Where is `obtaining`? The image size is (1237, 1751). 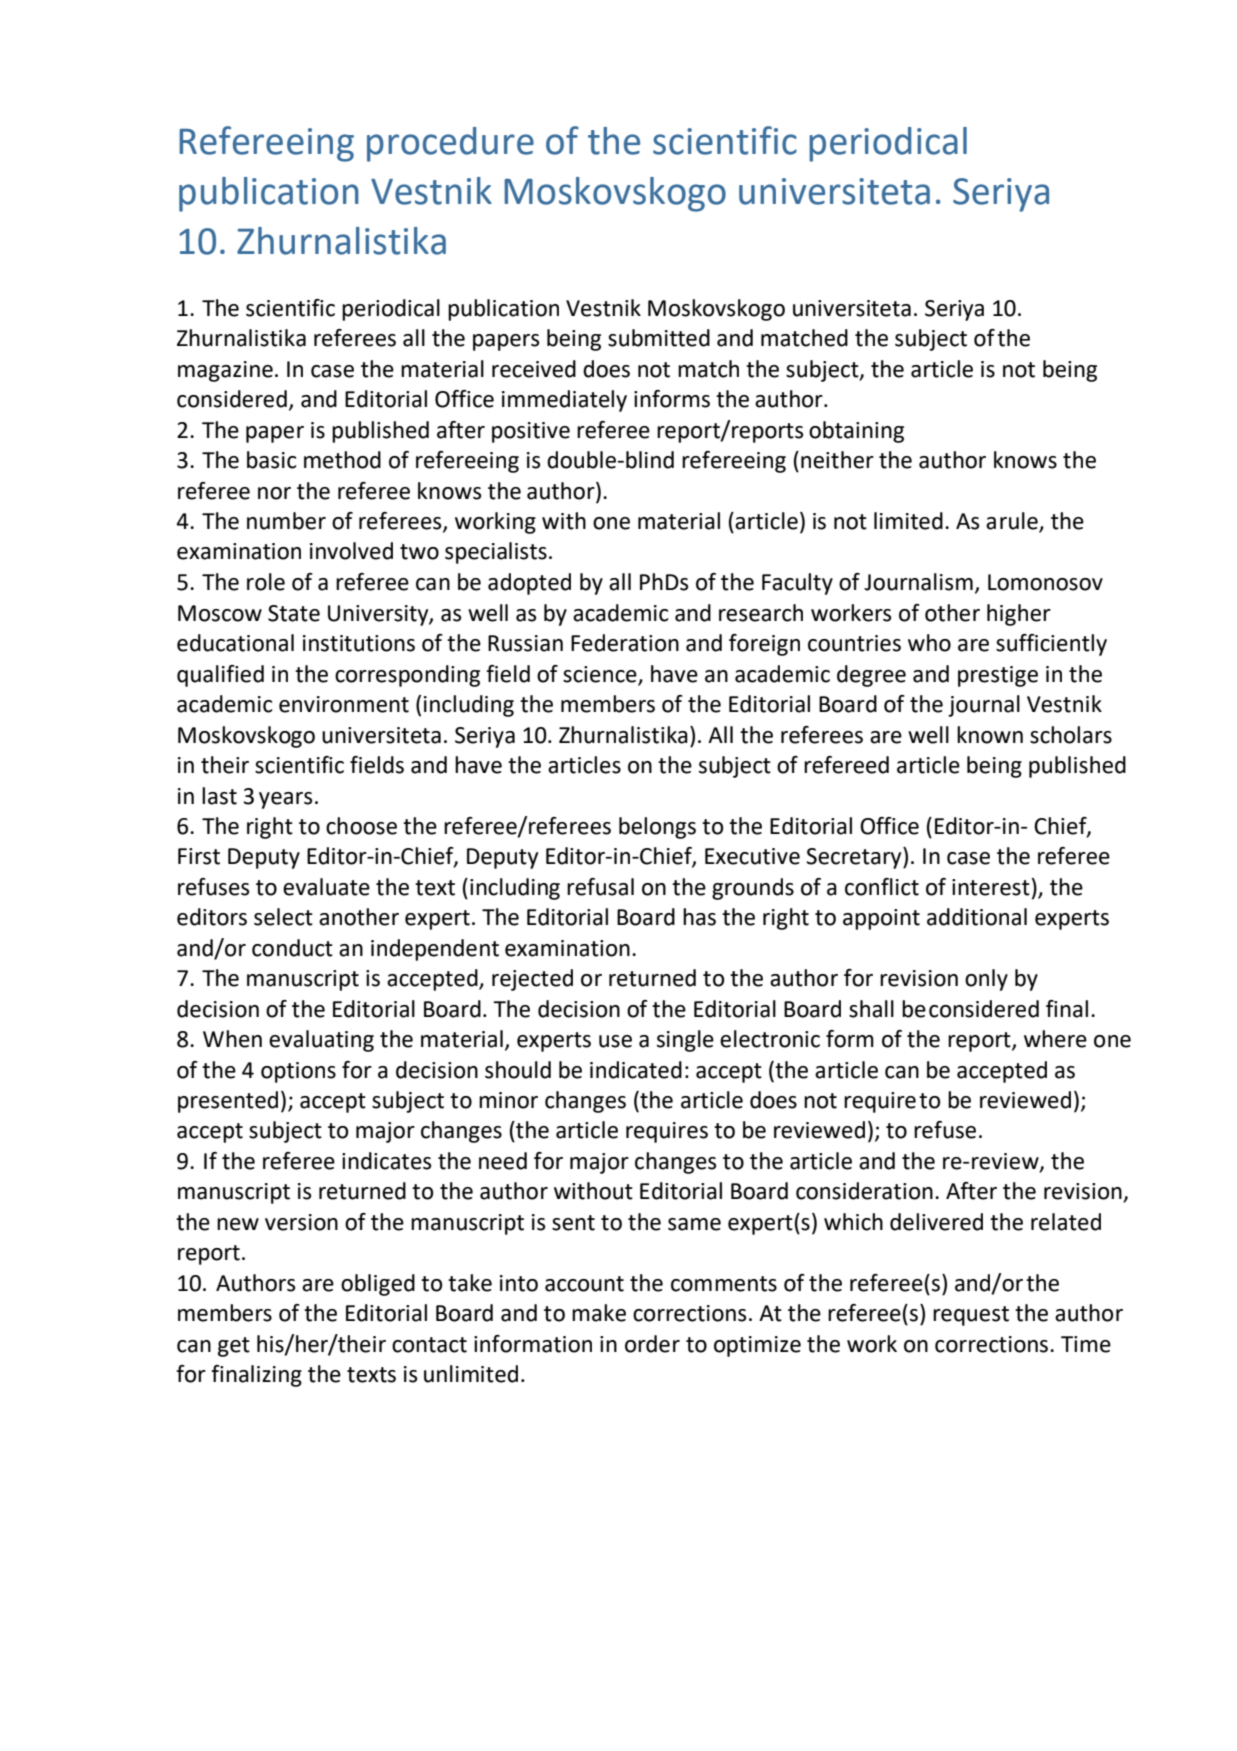
obtaining is located at coordinates (856, 432).
